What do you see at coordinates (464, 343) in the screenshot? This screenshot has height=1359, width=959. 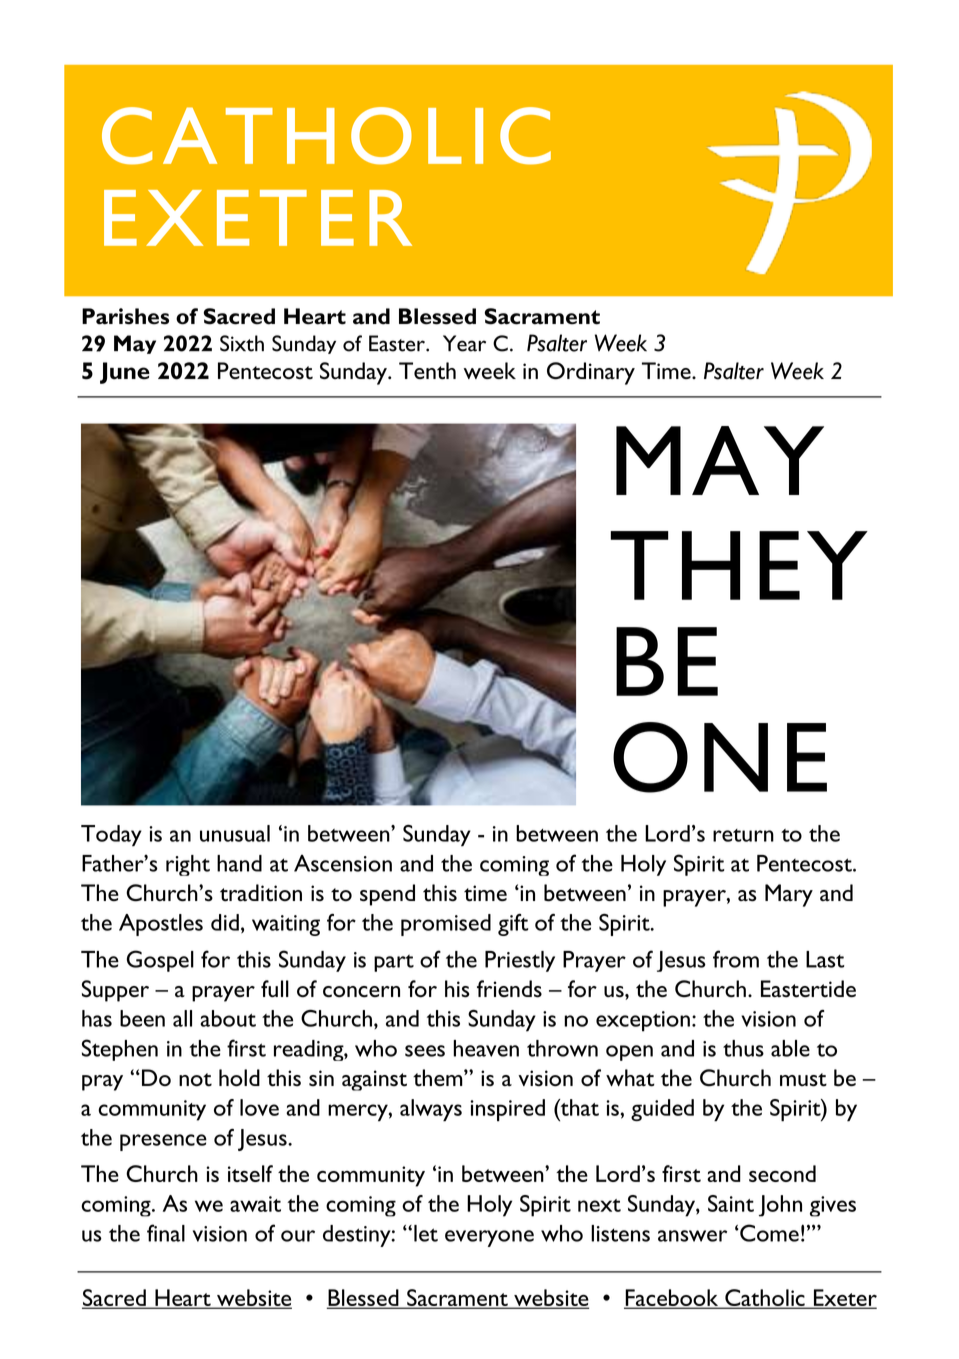 I see `Year` at bounding box center [464, 343].
